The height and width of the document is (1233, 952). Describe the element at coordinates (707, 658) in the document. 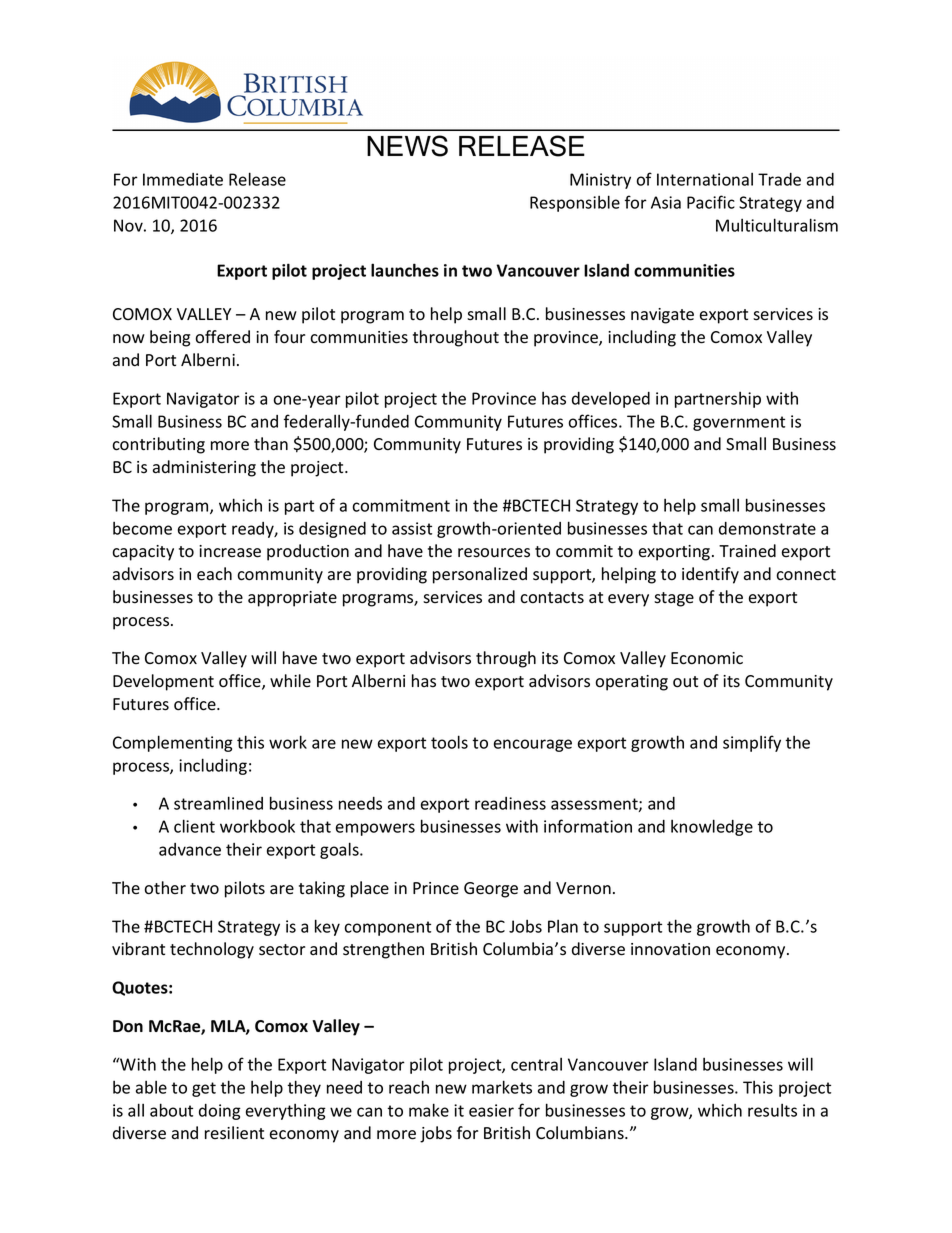

I see `Economic` at that location.
